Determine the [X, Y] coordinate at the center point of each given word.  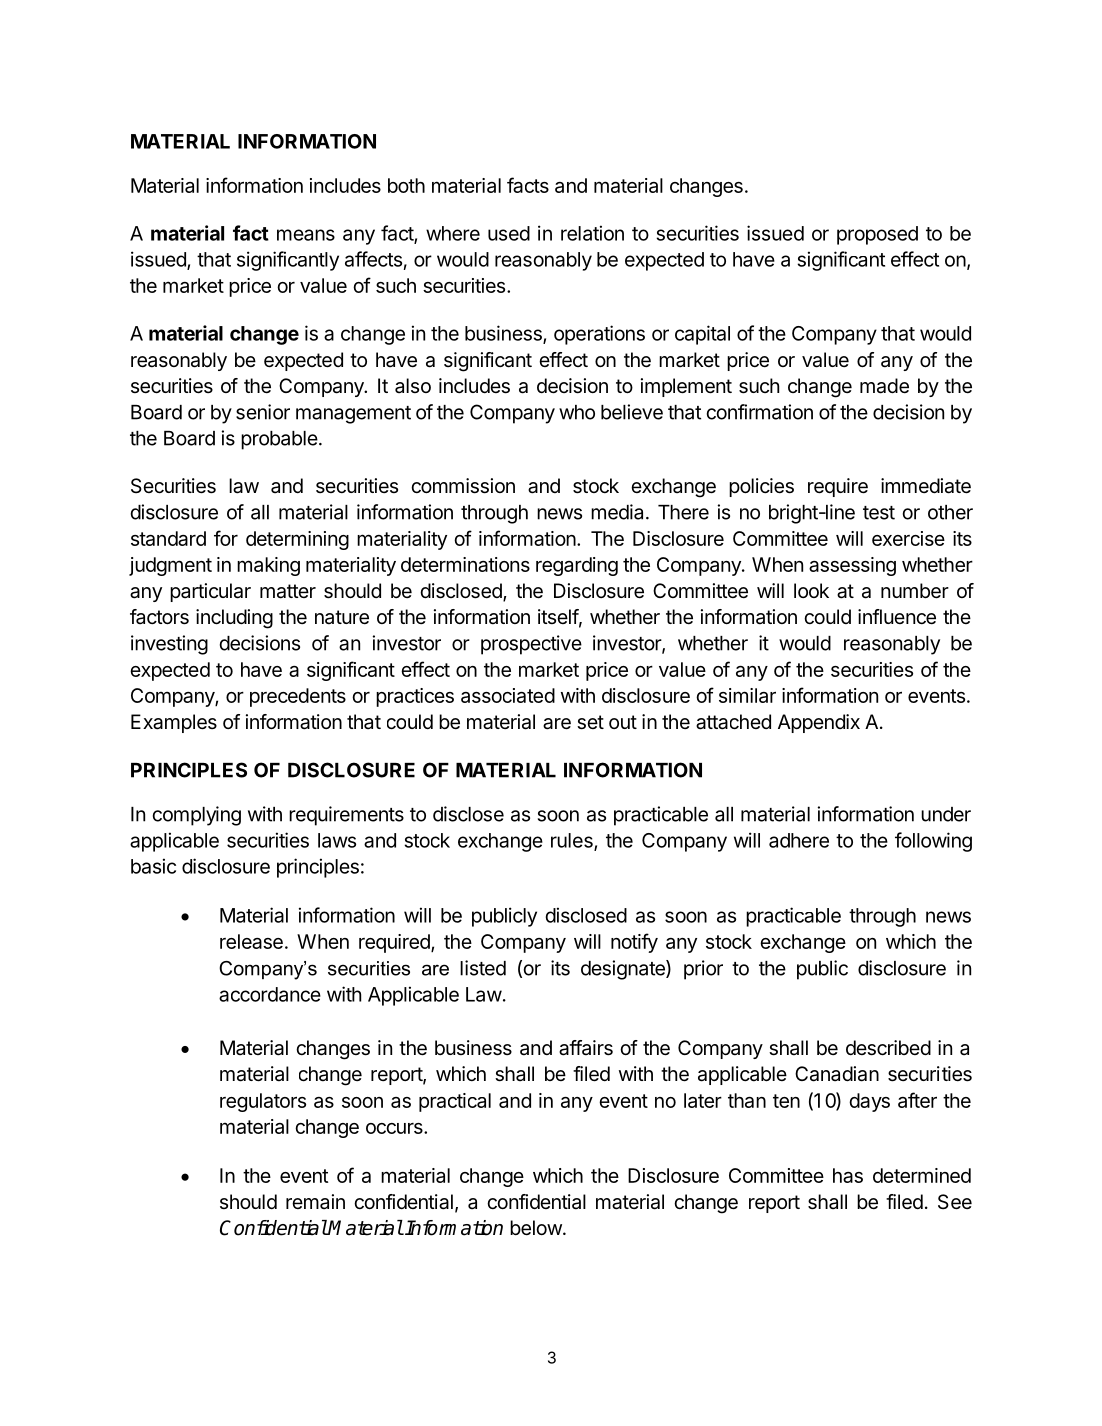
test [879, 513]
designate [624, 970]
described [888, 1048]
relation [592, 233]
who [577, 412]
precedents [298, 697]
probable [279, 440]
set [590, 722]
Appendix [819, 723]
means [306, 235]
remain [315, 1202]
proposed [877, 235]
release [251, 941]
